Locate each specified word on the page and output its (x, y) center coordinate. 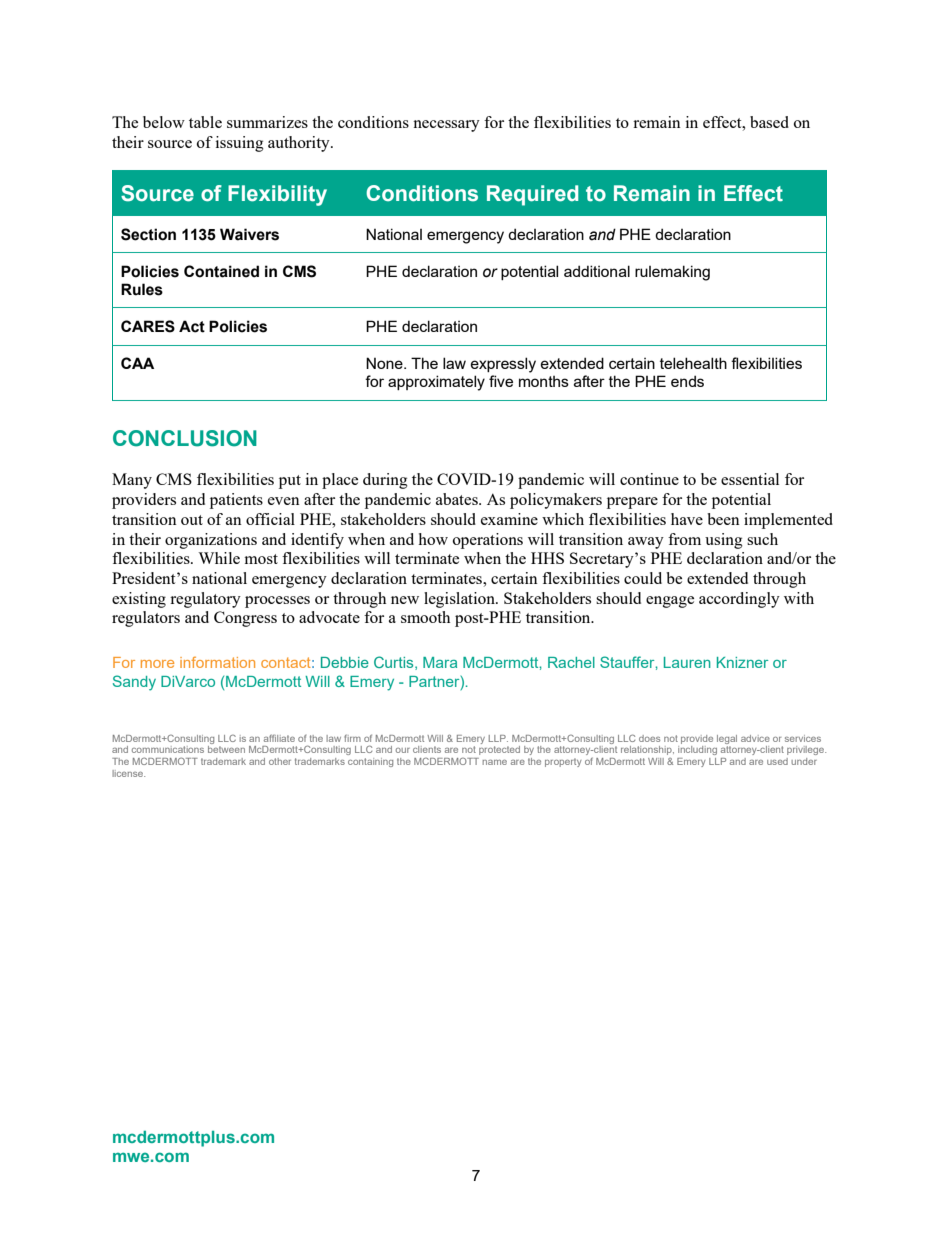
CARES (148, 326)
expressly (503, 365)
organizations (211, 541)
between (226, 749)
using (724, 541)
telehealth (693, 363)
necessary (446, 126)
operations (488, 541)
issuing (240, 144)
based (769, 122)
